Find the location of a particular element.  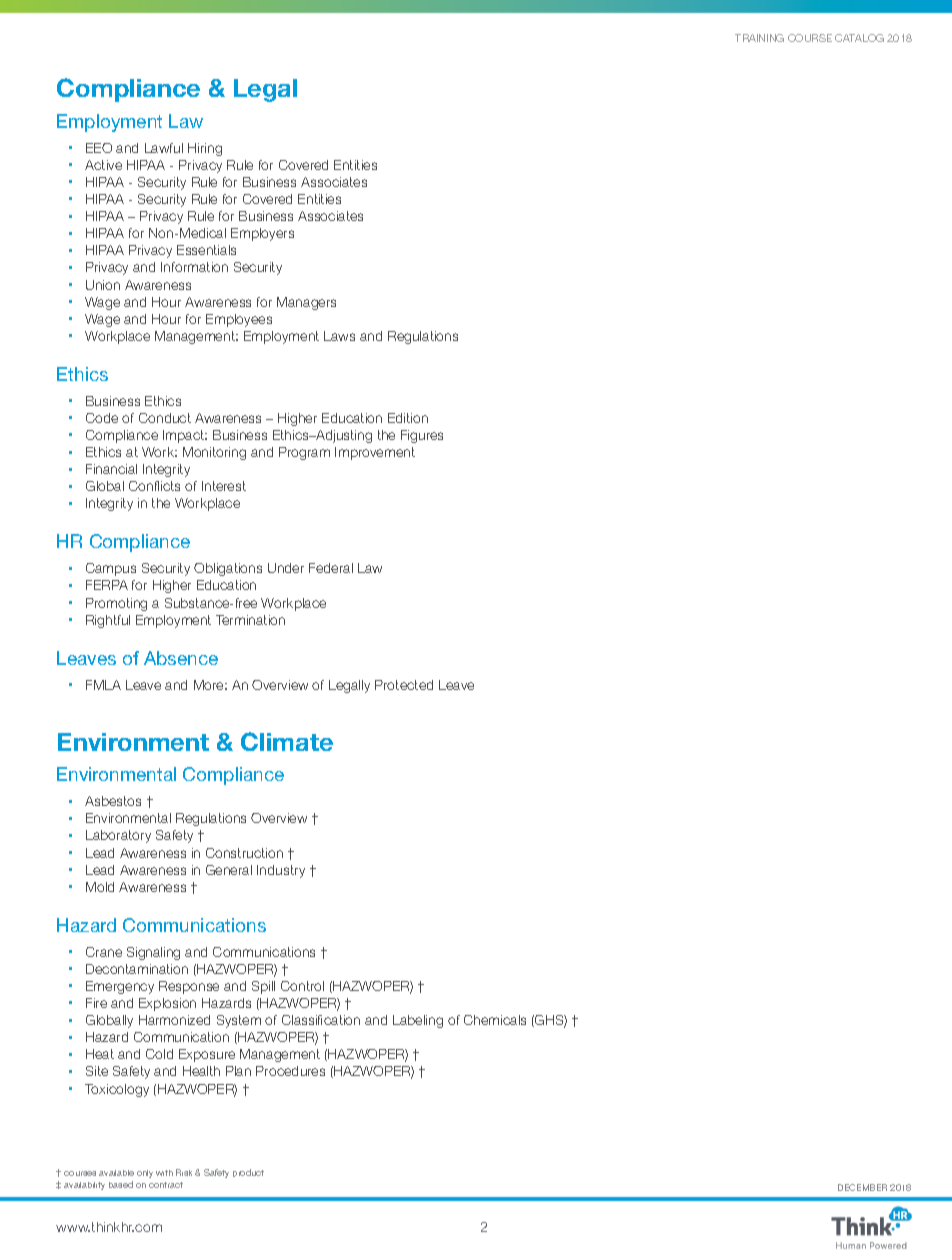

TRAINING is located at coordinates (759, 38).
